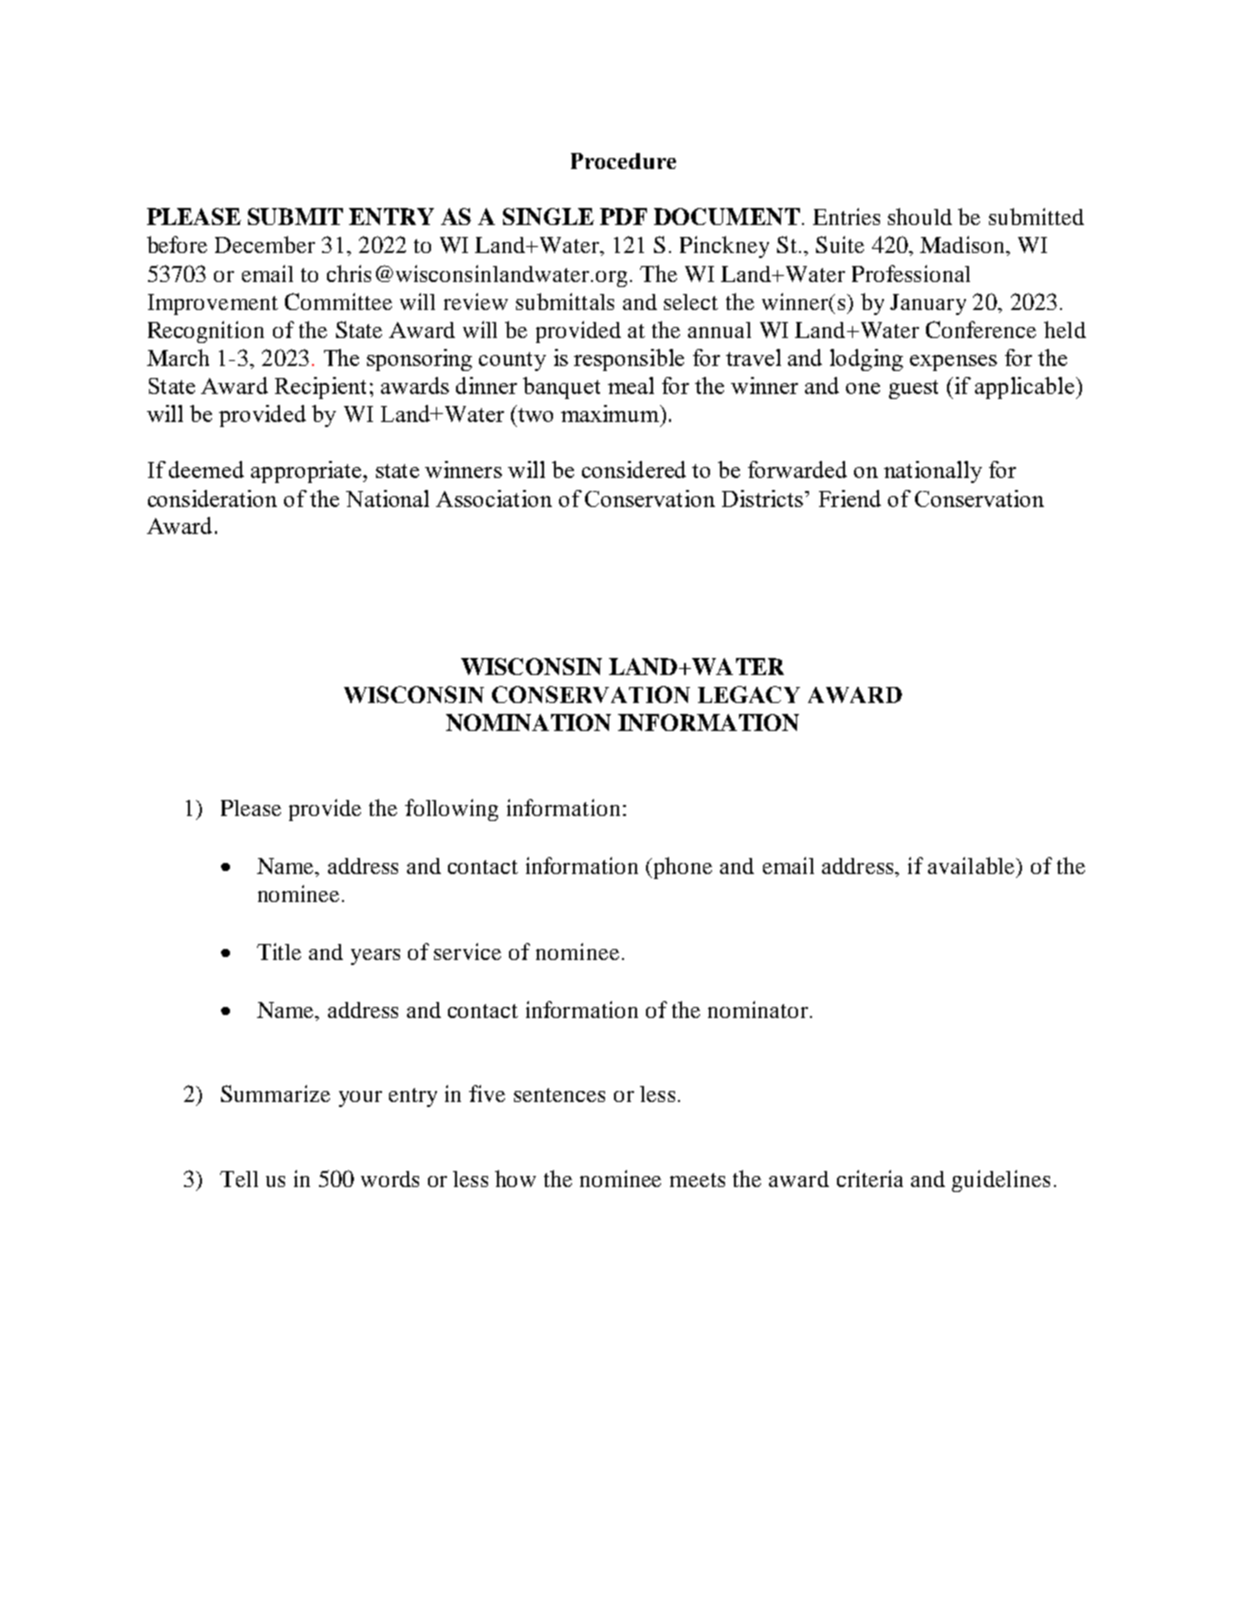 The width and height of the page is (1246, 1613). What do you see at coordinates (528, 722) in the page?
I see `NOMINATION` at bounding box center [528, 722].
